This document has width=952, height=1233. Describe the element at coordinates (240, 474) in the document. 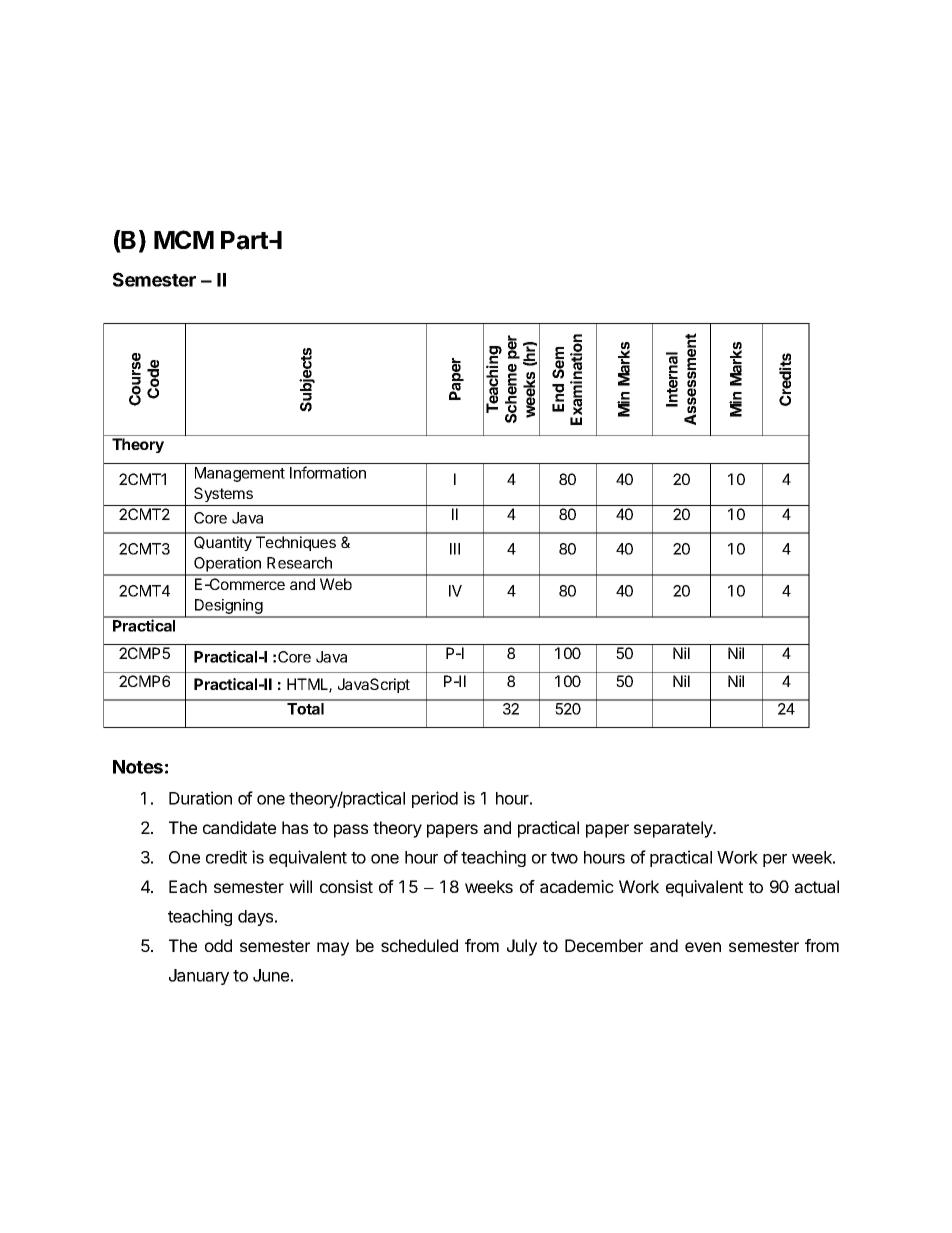

I see `Management` at that location.
